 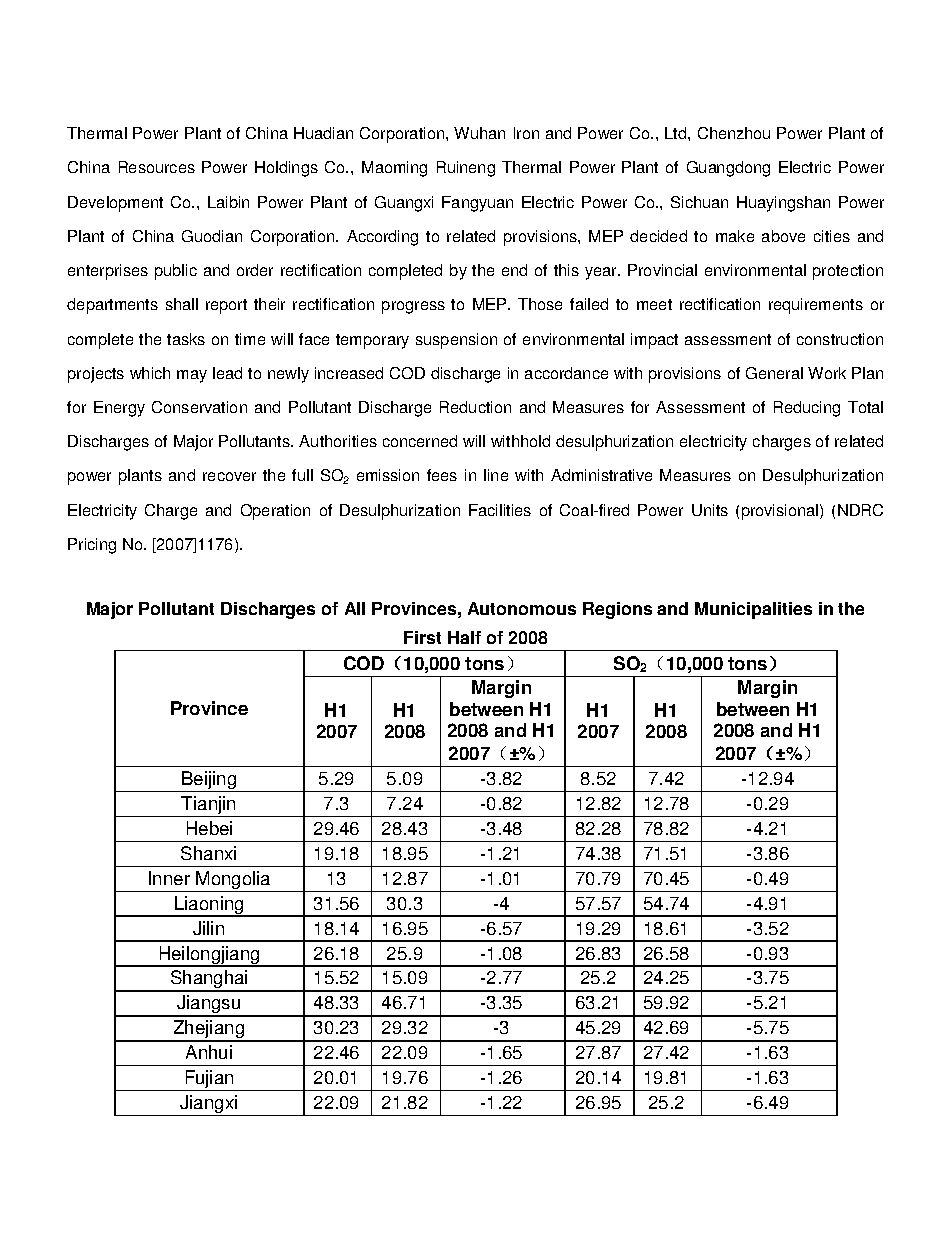 What do you see at coordinates (464, 637) in the screenshot?
I see `Half` at bounding box center [464, 637].
